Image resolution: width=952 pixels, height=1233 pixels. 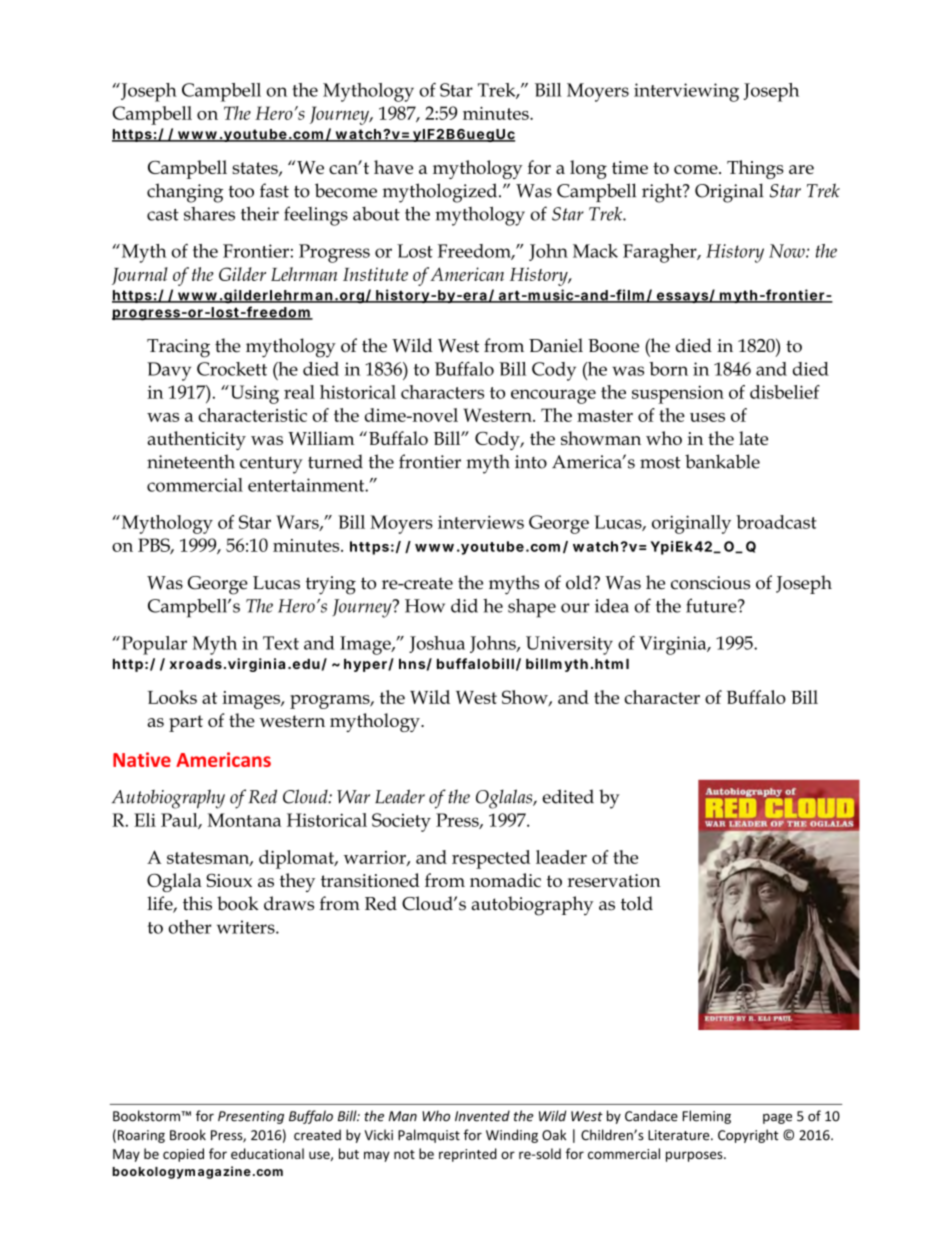 I want to click on too, so click(x=241, y=191).
